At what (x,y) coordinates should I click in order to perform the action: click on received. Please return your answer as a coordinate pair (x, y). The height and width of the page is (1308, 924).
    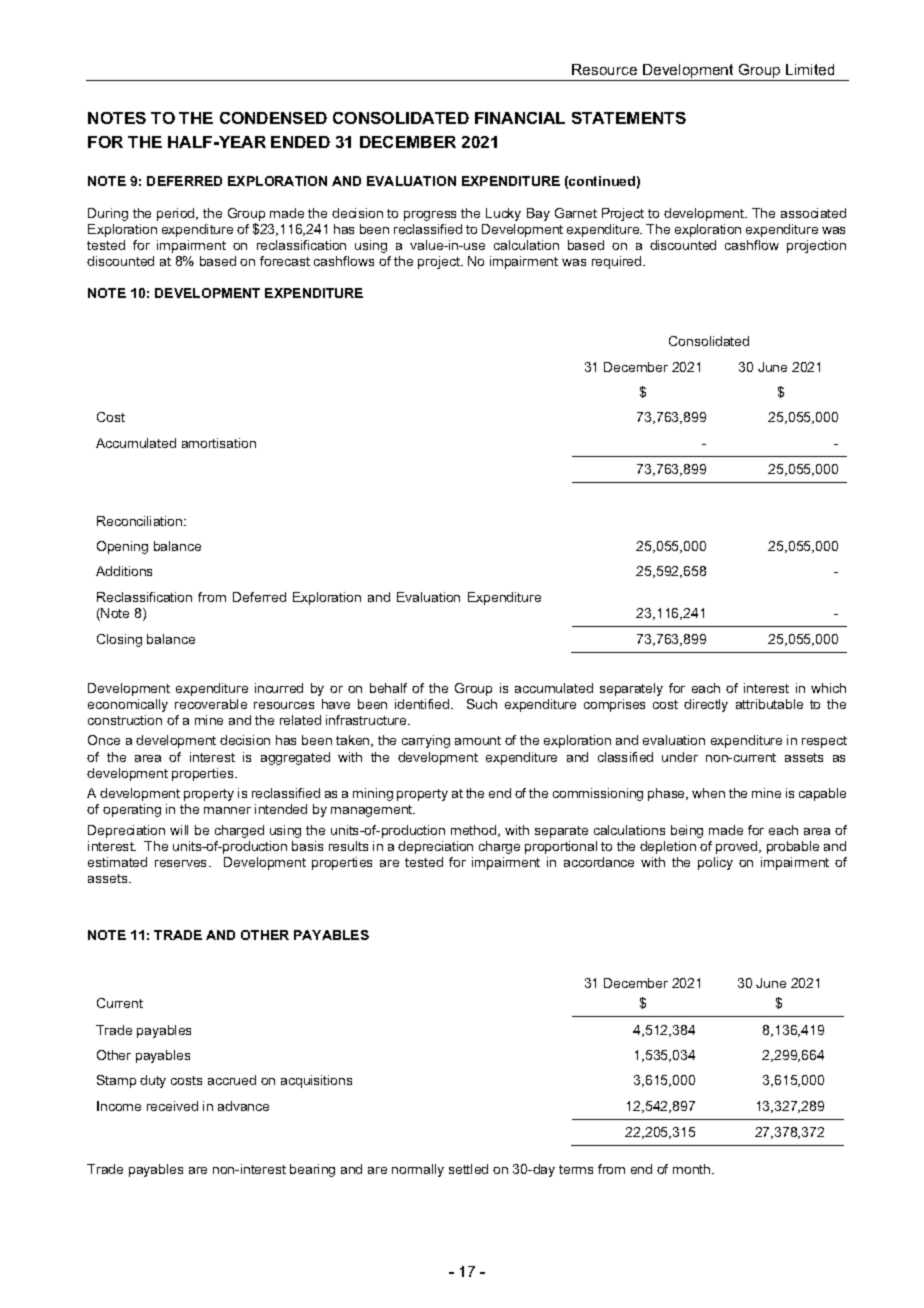
    Looking at the image, I should click on (172, 1106).
